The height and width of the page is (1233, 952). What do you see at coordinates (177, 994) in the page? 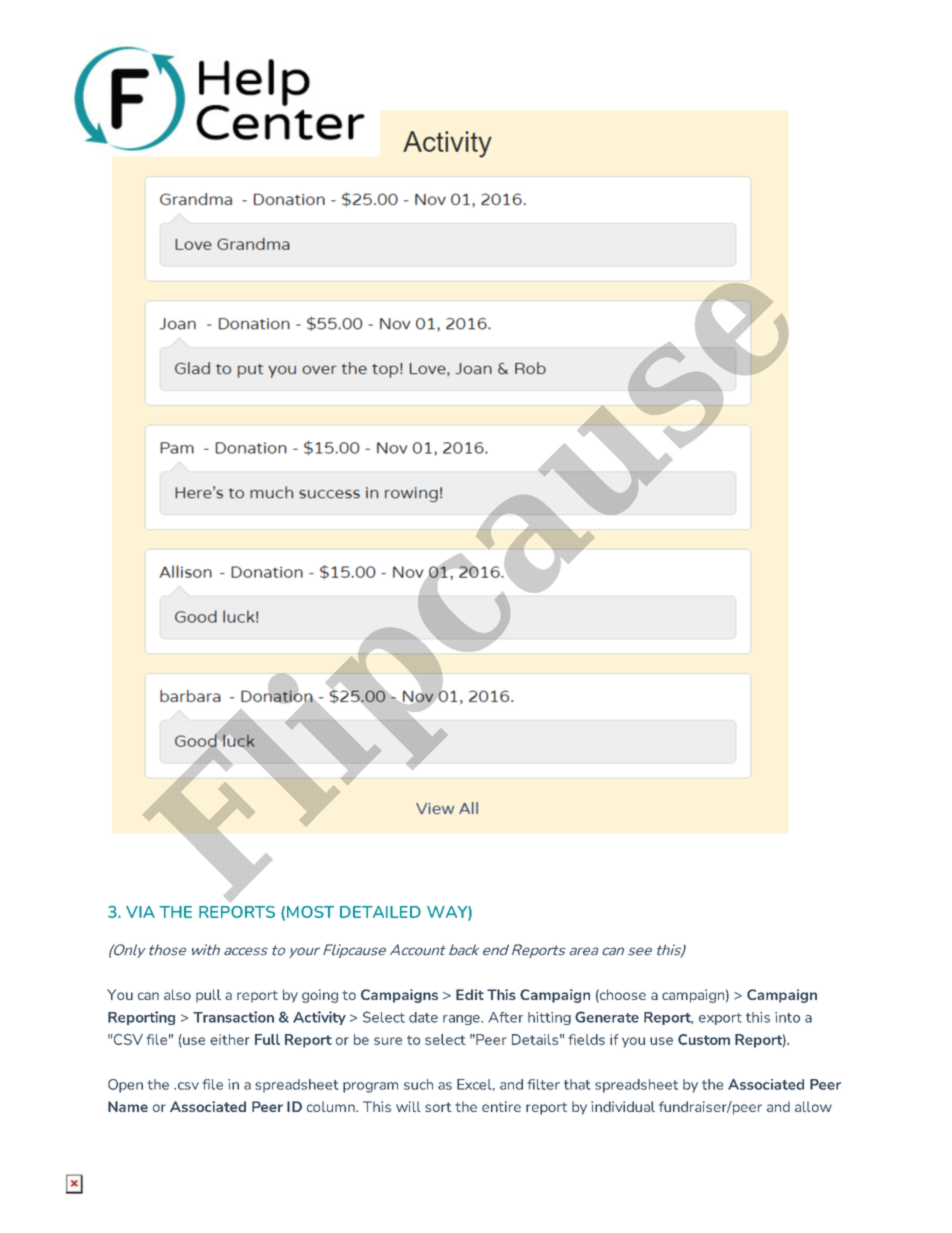
I see `also` at bounding box center [177, 994].
